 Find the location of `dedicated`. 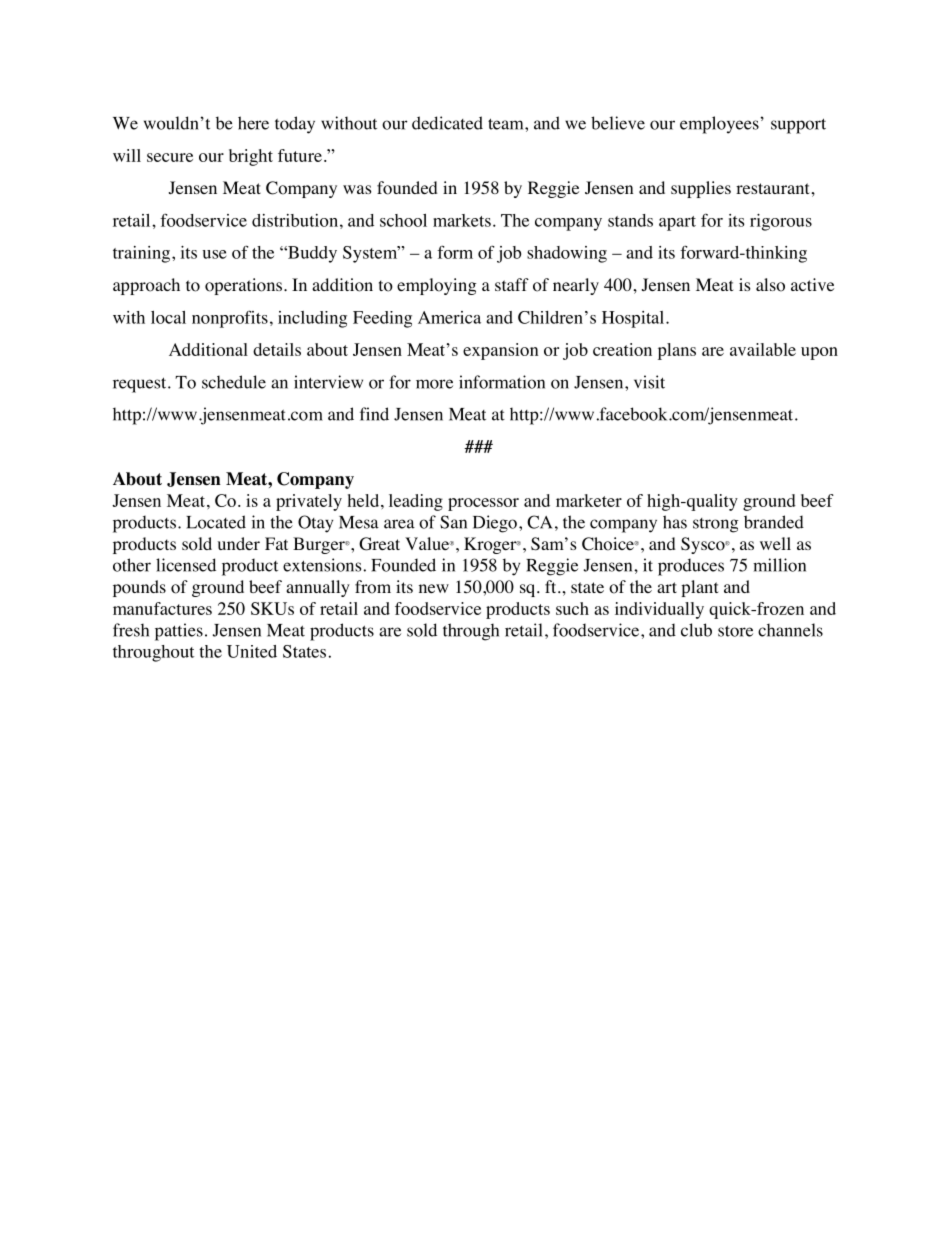

dedicated is located at coordinates (447, 123).
